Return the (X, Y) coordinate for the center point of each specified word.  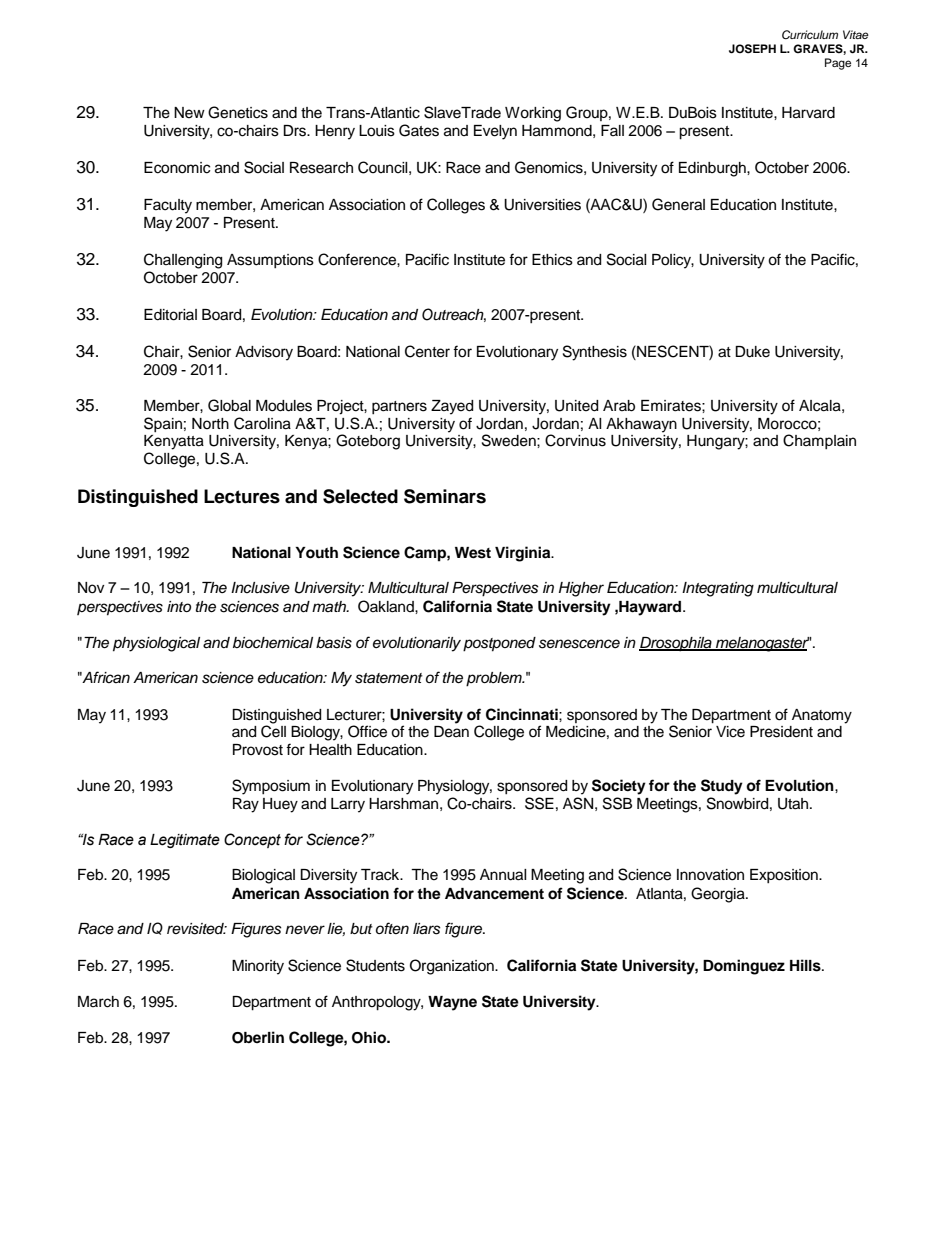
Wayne (452, 1003)
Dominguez (744, 967)
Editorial (170, 315)
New (189, 113)
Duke (752, 352)
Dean (451, 732)
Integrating (718, 589)
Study (722, 787)
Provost (258, 750)
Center (427, 351)
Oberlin (258, 1037)
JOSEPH (752, 49)
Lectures (242, 496)
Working (533, 114)
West (473, 553)
